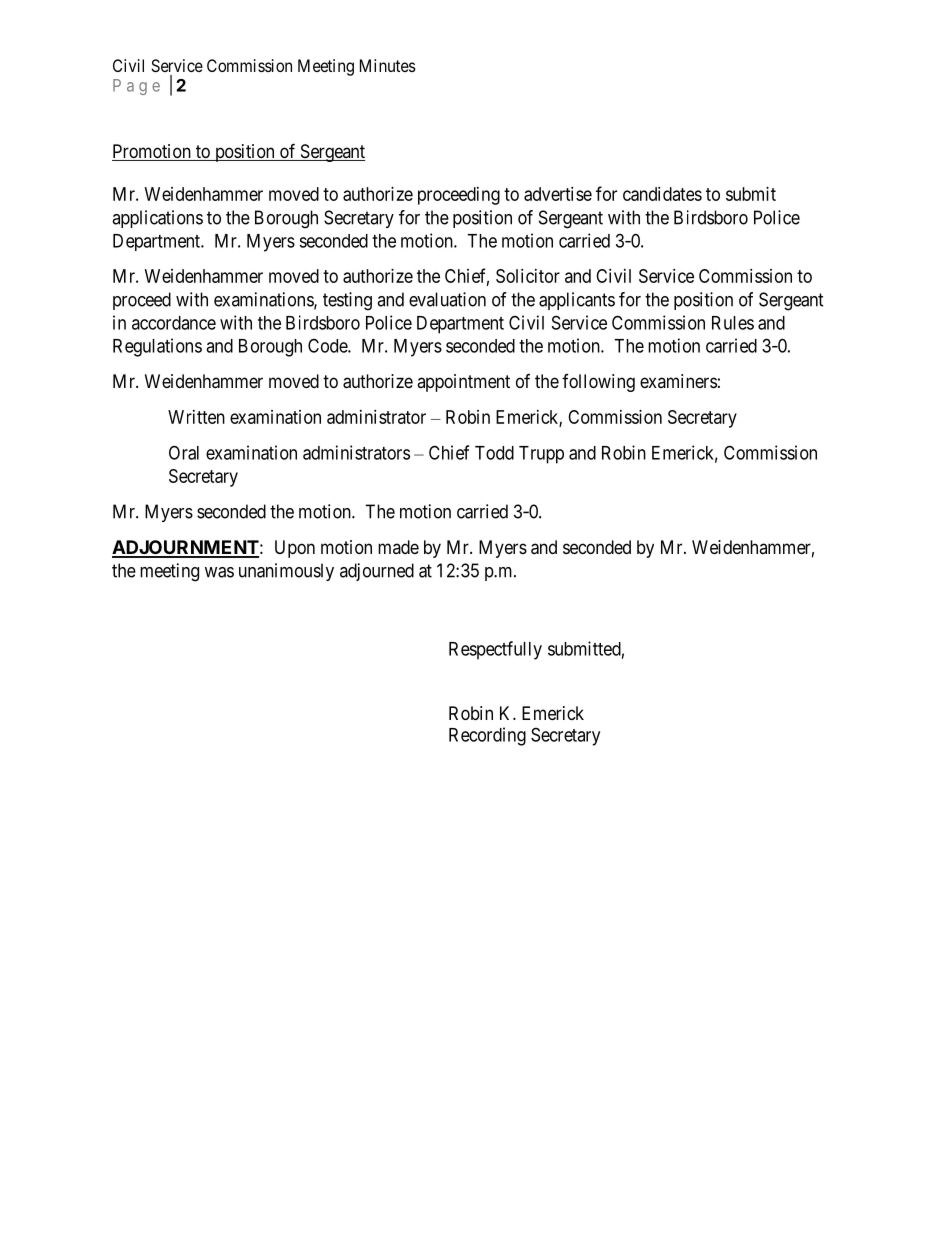  Describe the element at coordinates (662, 194) in the image. I see `candidates` at that location.
